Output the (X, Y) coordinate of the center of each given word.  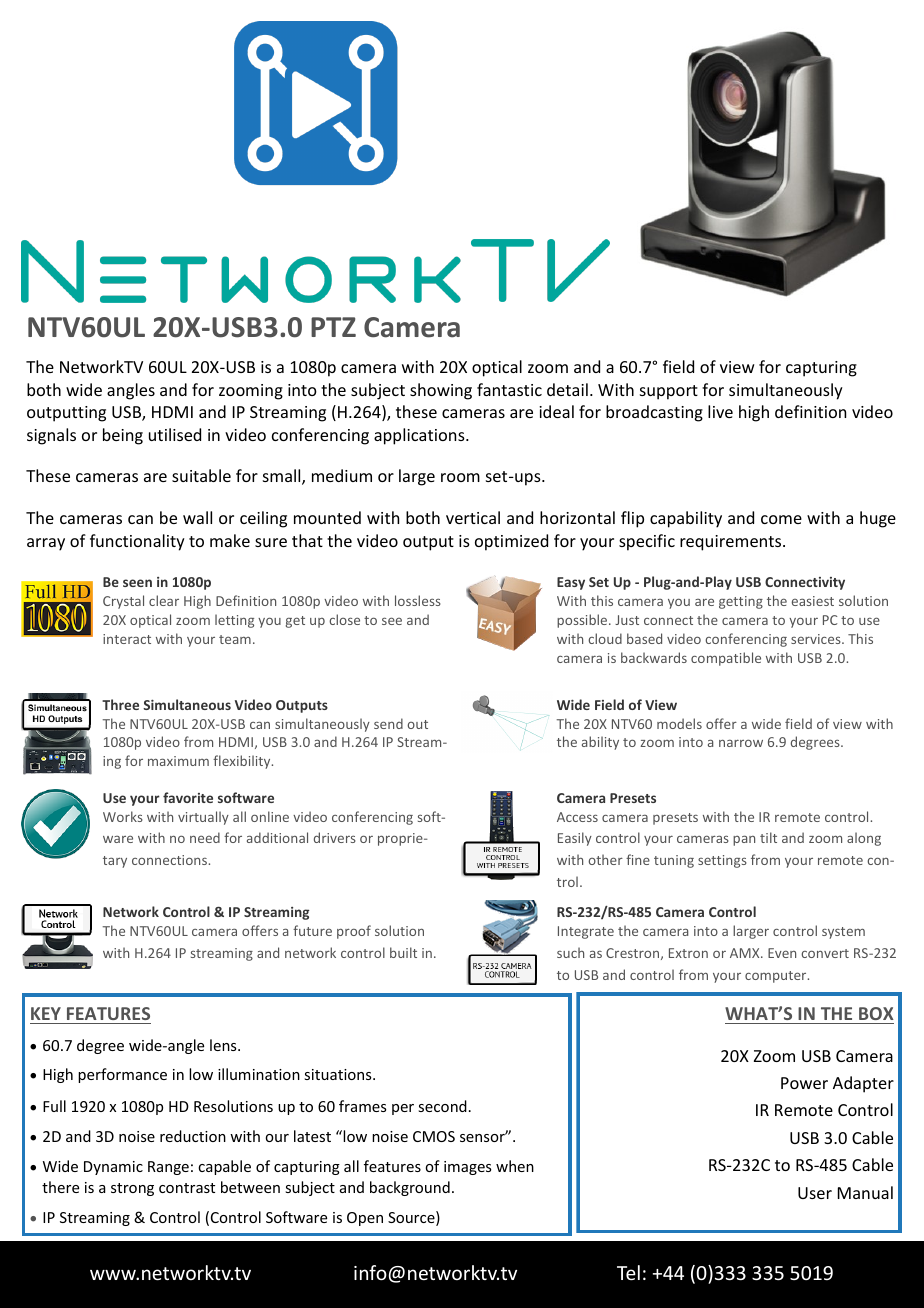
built (403, 952)
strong (132, 1189)
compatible (726, 659)
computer (777, 977)
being (123, 436)
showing (441, 391)
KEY (46, 1013)
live (720, 411)
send (388, 723)
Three (120, 704)
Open (365, 1219)
